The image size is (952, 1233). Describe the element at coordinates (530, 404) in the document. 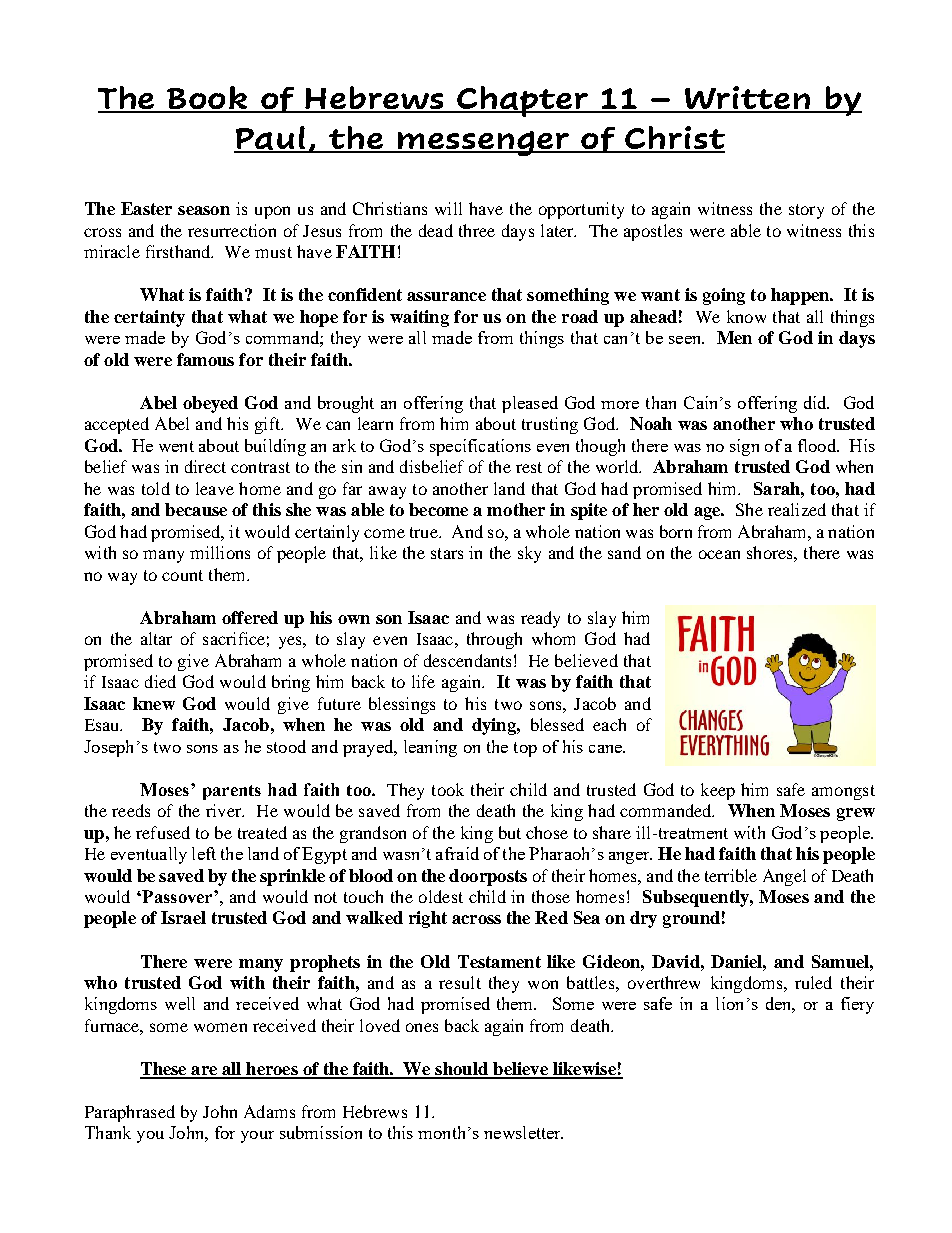

I see `pleased` at that location.
